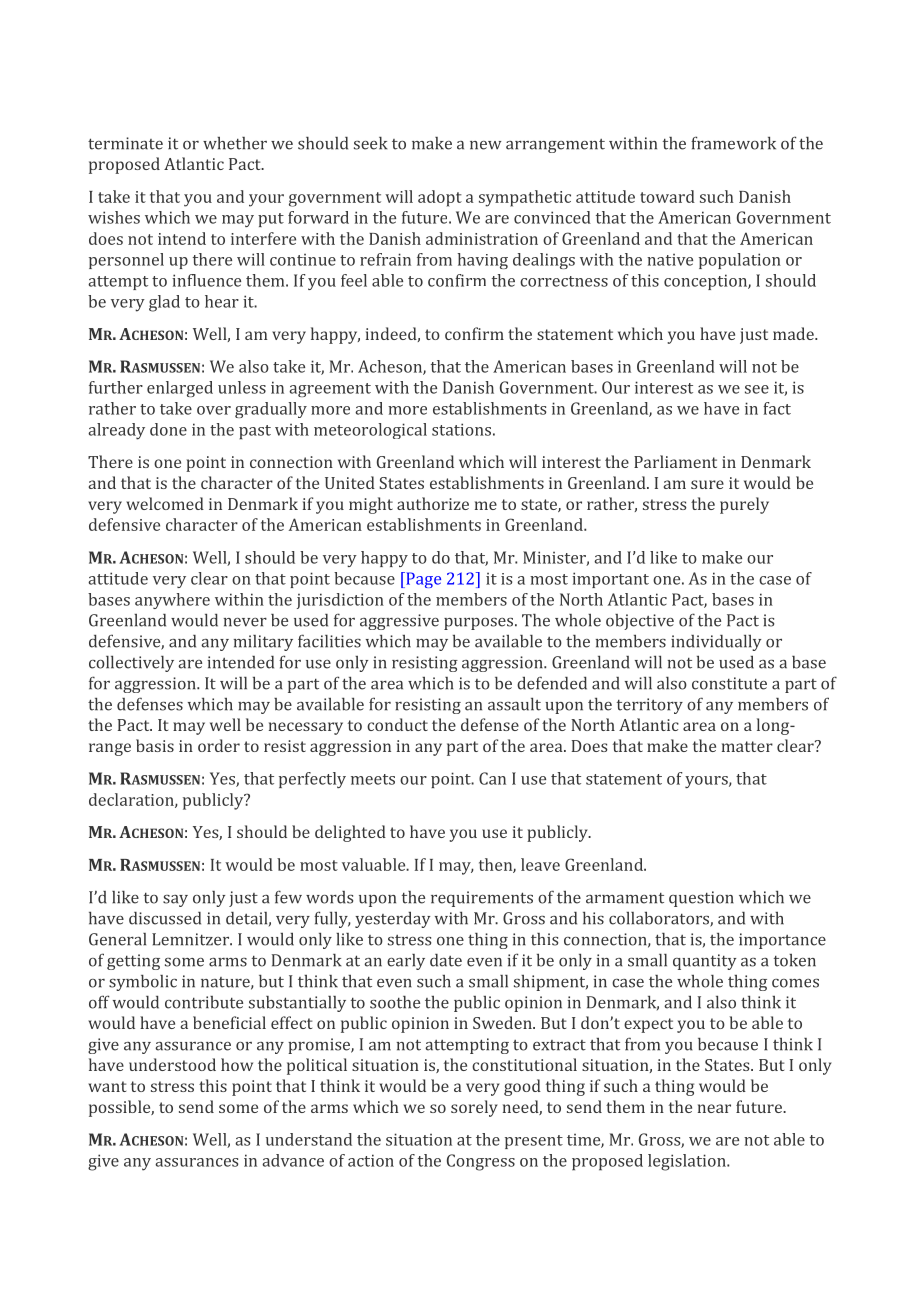  What do you see at coordinates (172, 1064) in the screenshot?
I see `understood` at bounding box center [172, 1064].
